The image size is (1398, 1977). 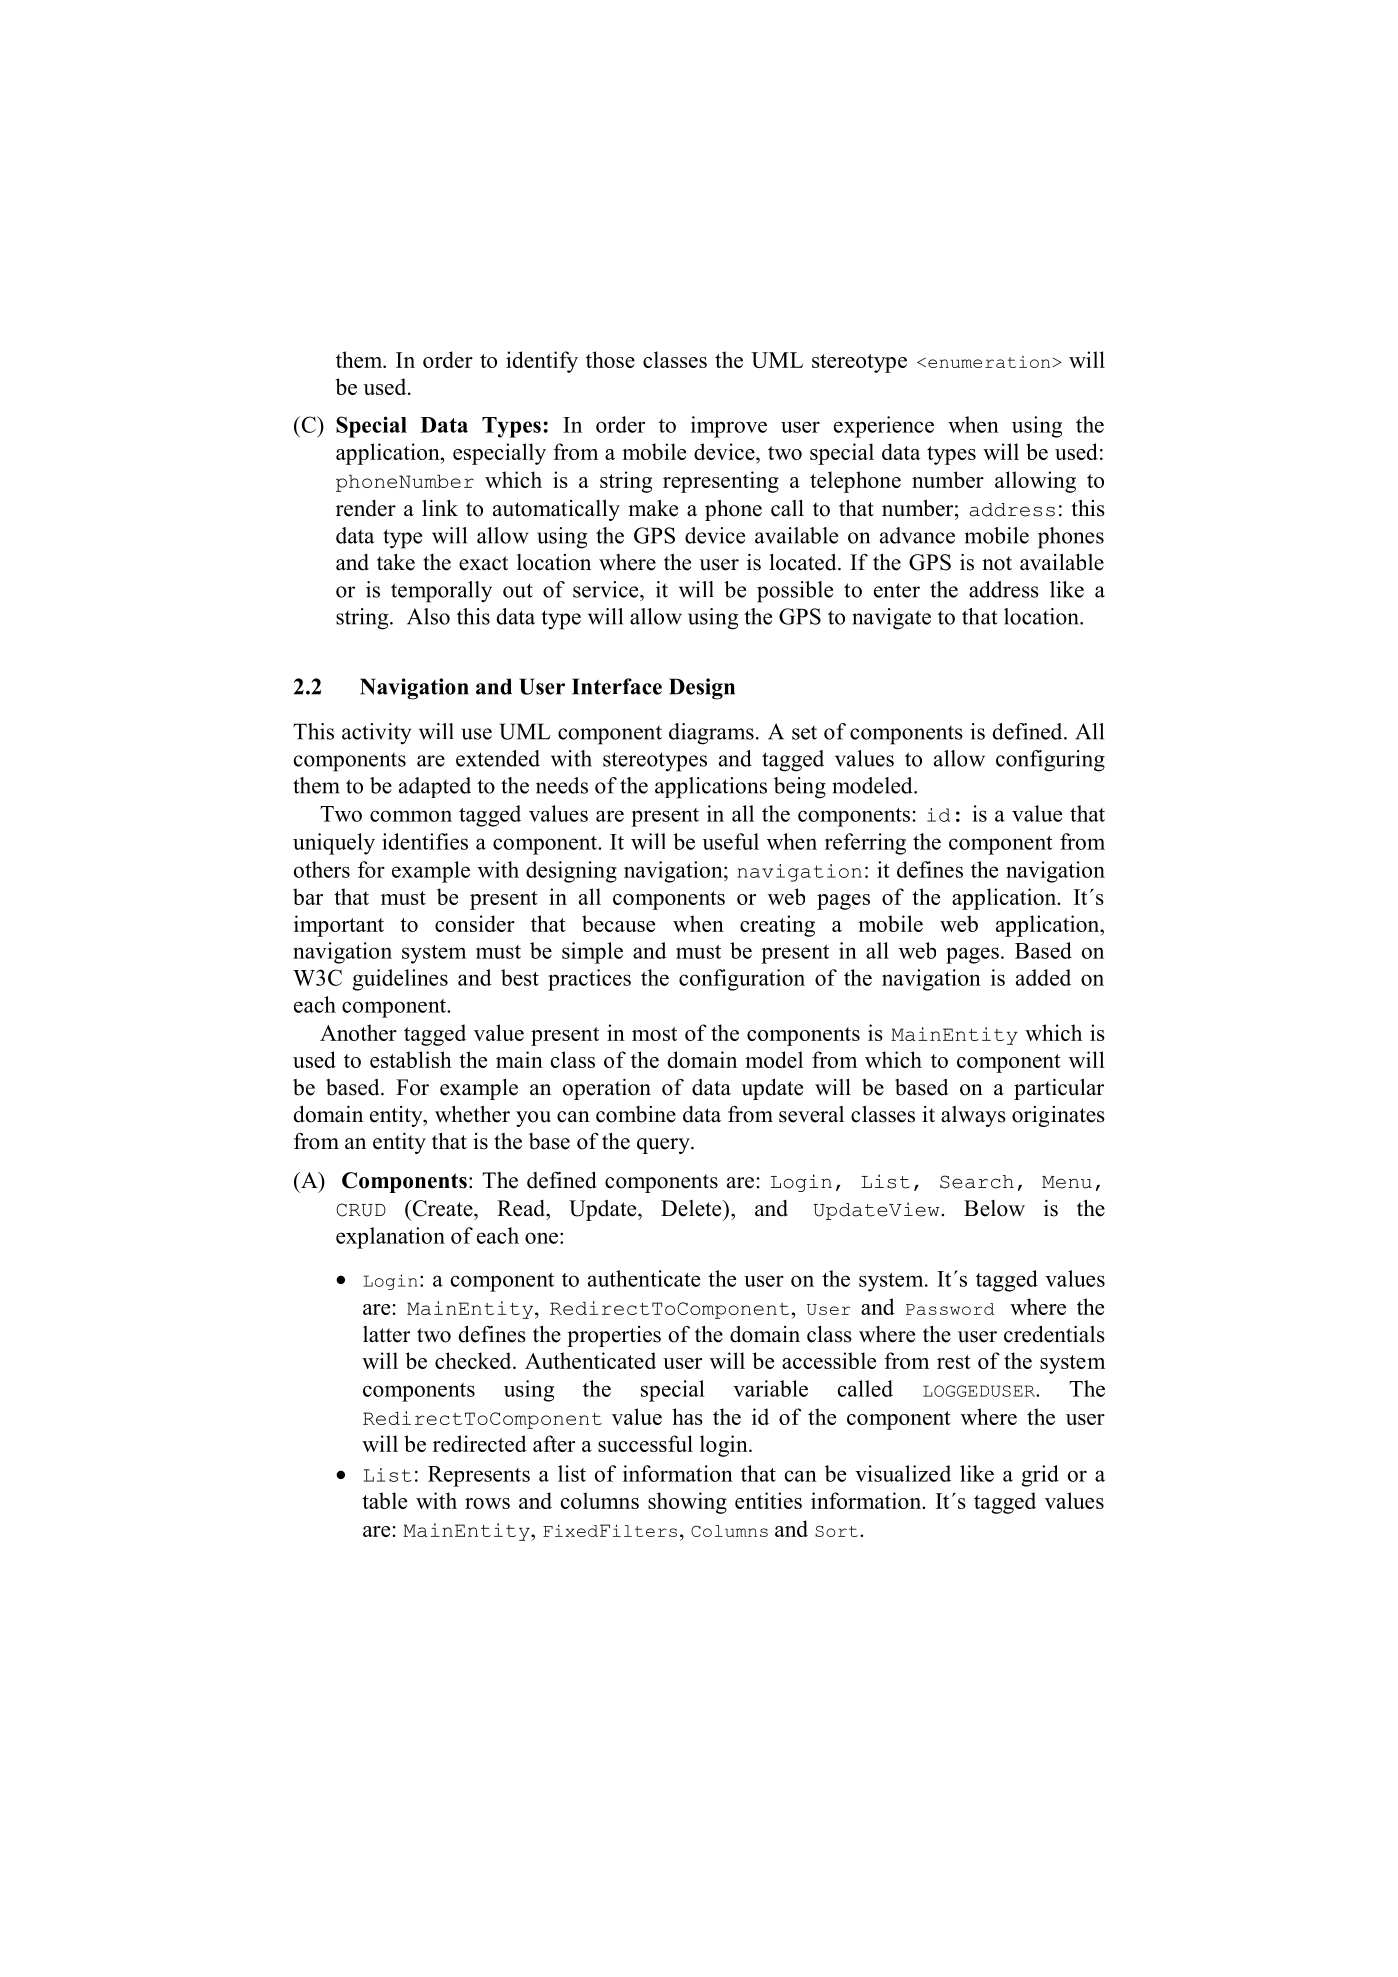 I want to click on important, so click(x=339, y=926).
